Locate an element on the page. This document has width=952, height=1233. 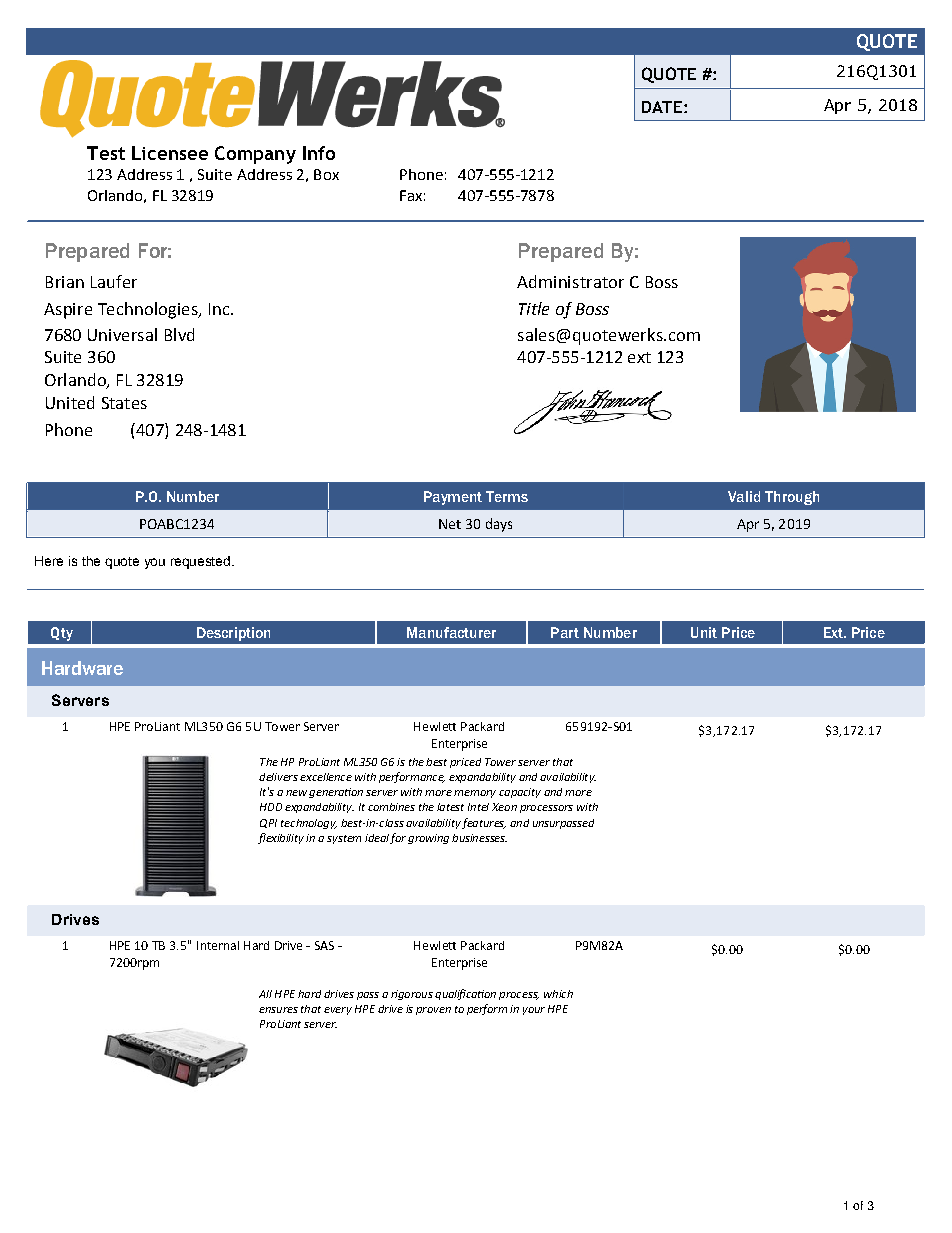
Net is located at coordinates (450, 524).
